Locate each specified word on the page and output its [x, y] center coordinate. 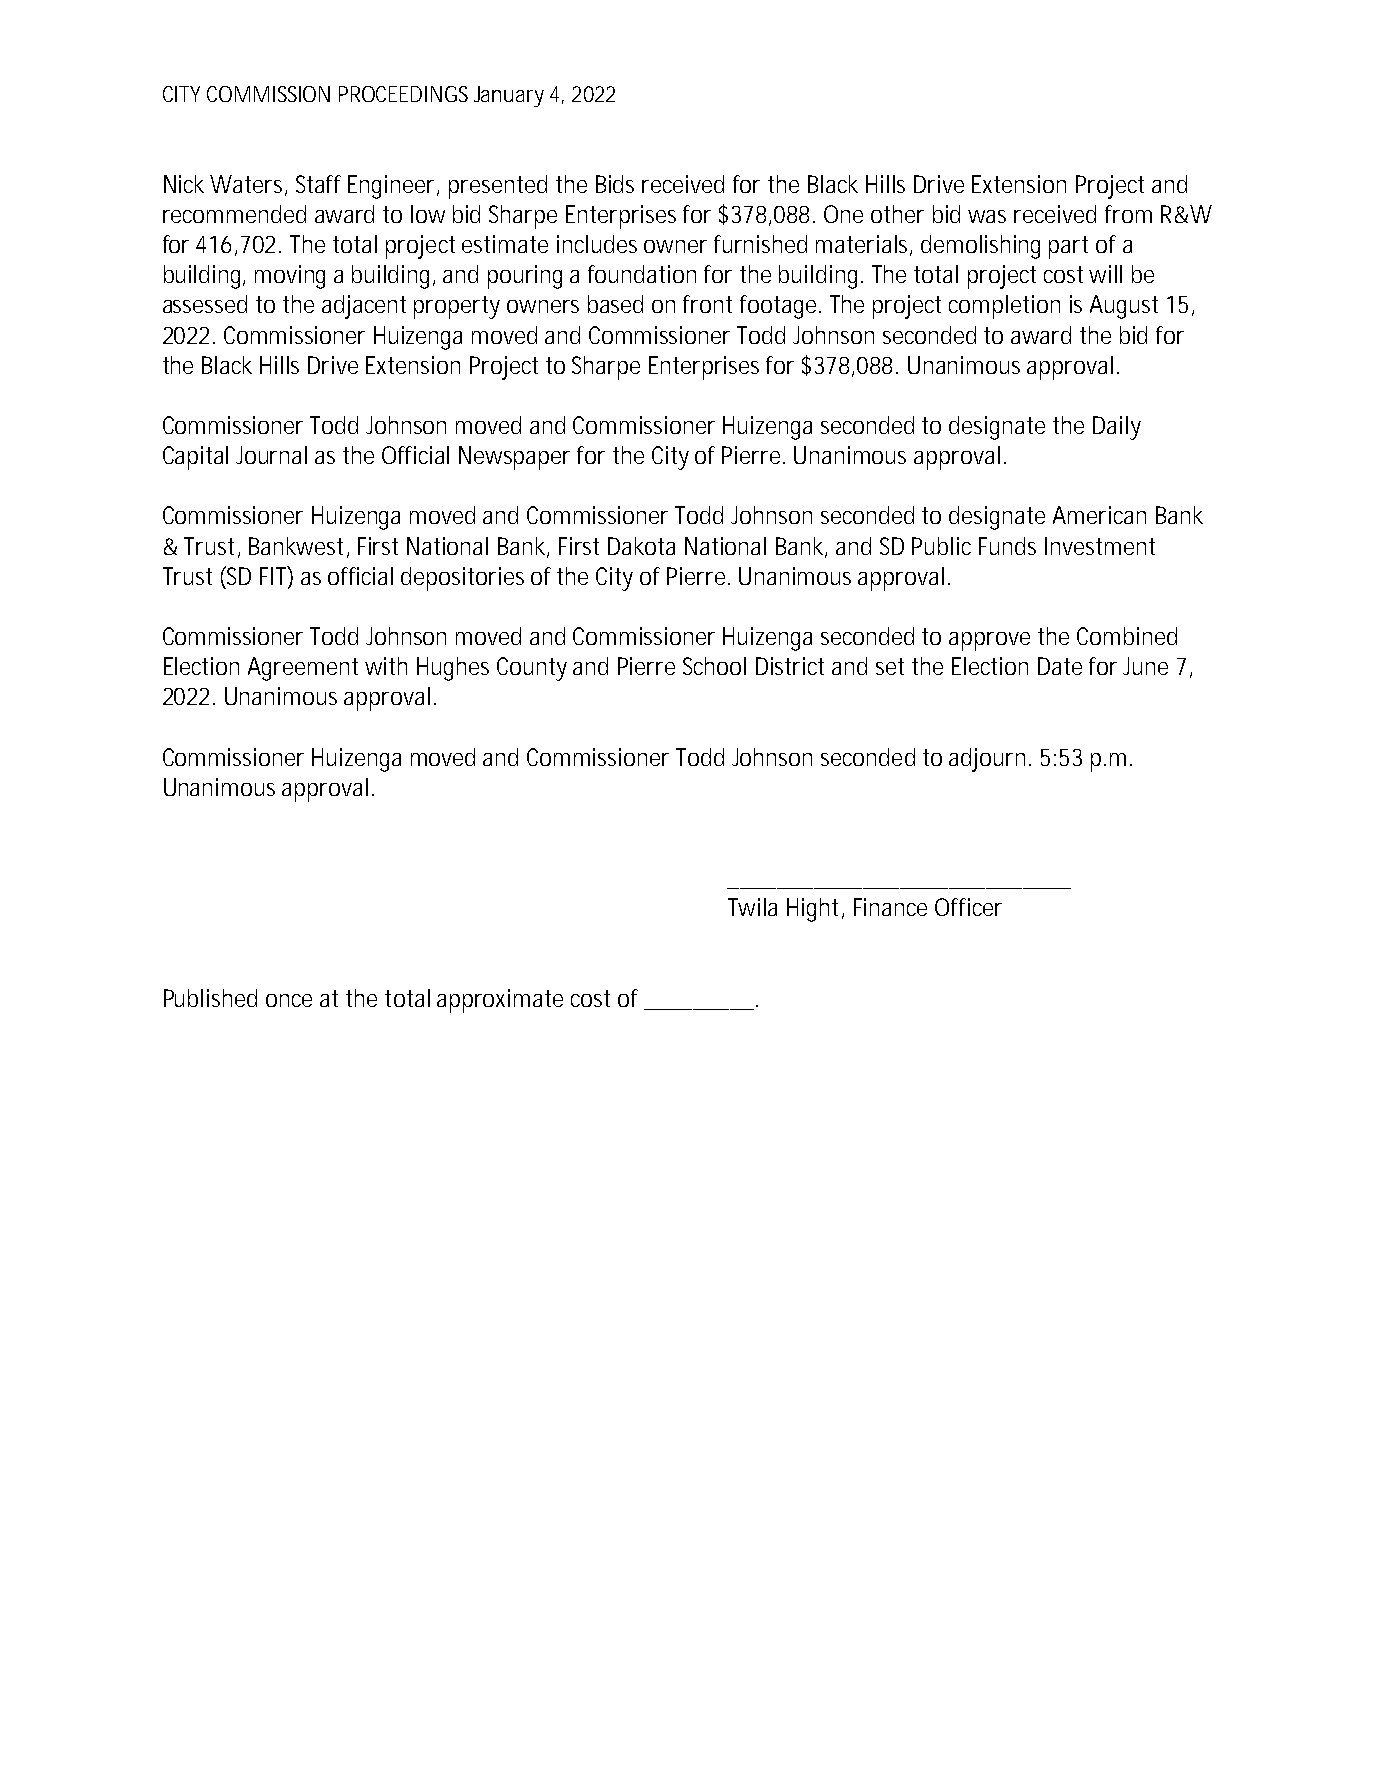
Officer [968, 907]
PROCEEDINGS [403, 94]
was [987, 216]
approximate [500, 1001]
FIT [274, 575]
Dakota [641, 546]
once [289, 1000]
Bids [615, 184]
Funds [1007, 546]
